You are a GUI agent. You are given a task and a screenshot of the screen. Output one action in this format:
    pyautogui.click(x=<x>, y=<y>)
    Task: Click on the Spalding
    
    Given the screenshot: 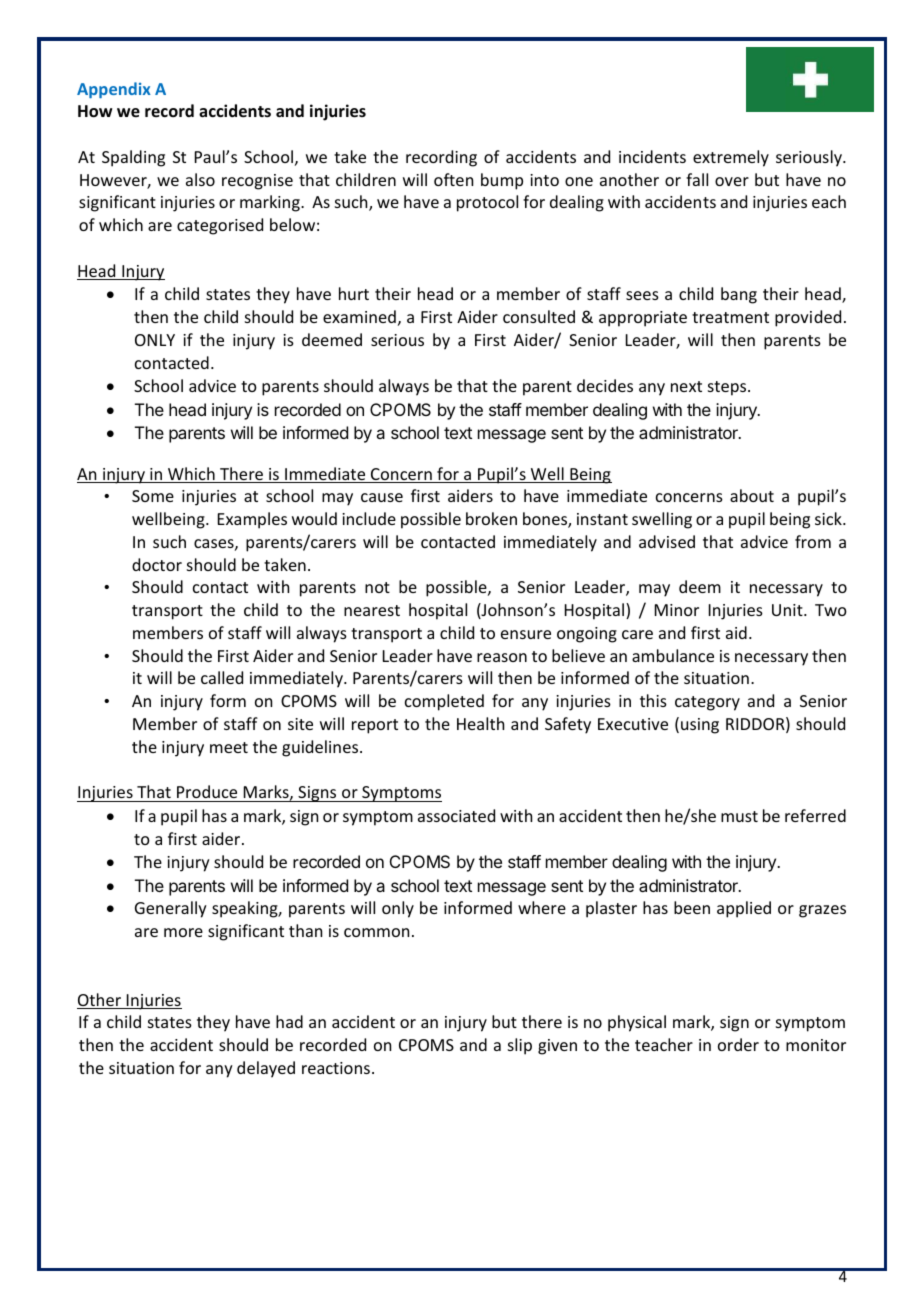 What is the action you would take?
    pyautogui.click(x=133, y=158)
